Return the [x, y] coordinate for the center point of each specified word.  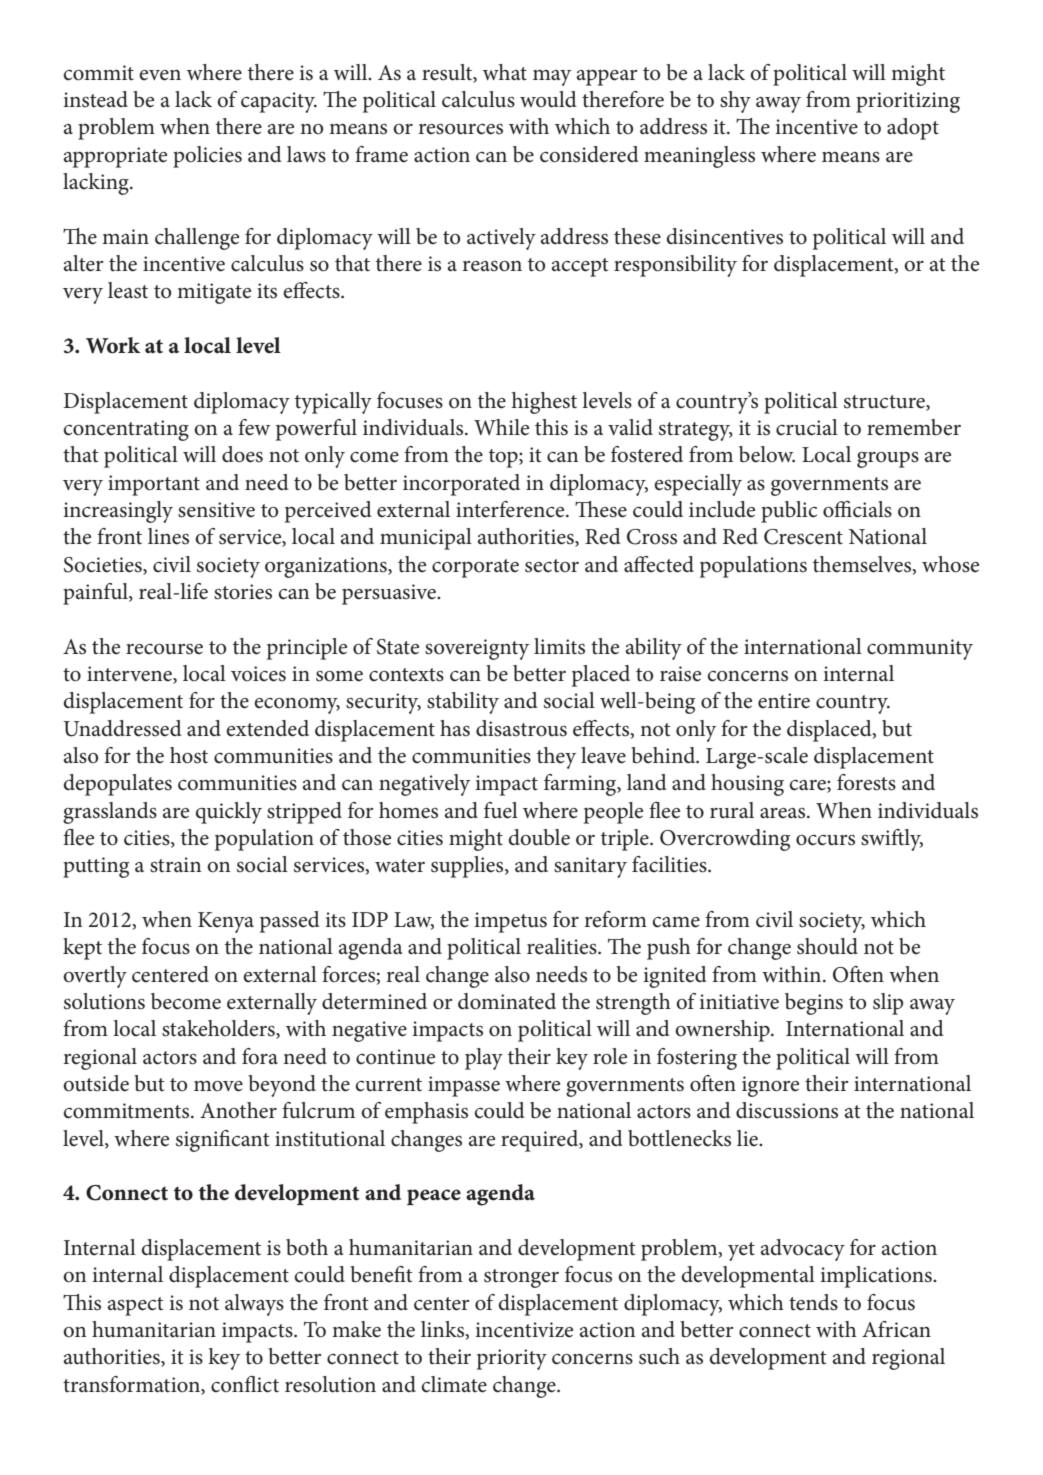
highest [544, 403]
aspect [136, 1306]
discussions [787, 1110]
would [548, 99]
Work [113, 345]
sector [552, 566]
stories [243, 592]
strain [175, 865]
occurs [825, 840]
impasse [464, 1086]
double [539, 837]
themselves [863, 565]
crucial [807, 427]
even [160, 75]
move [218, 1086]
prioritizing [908, 102]
